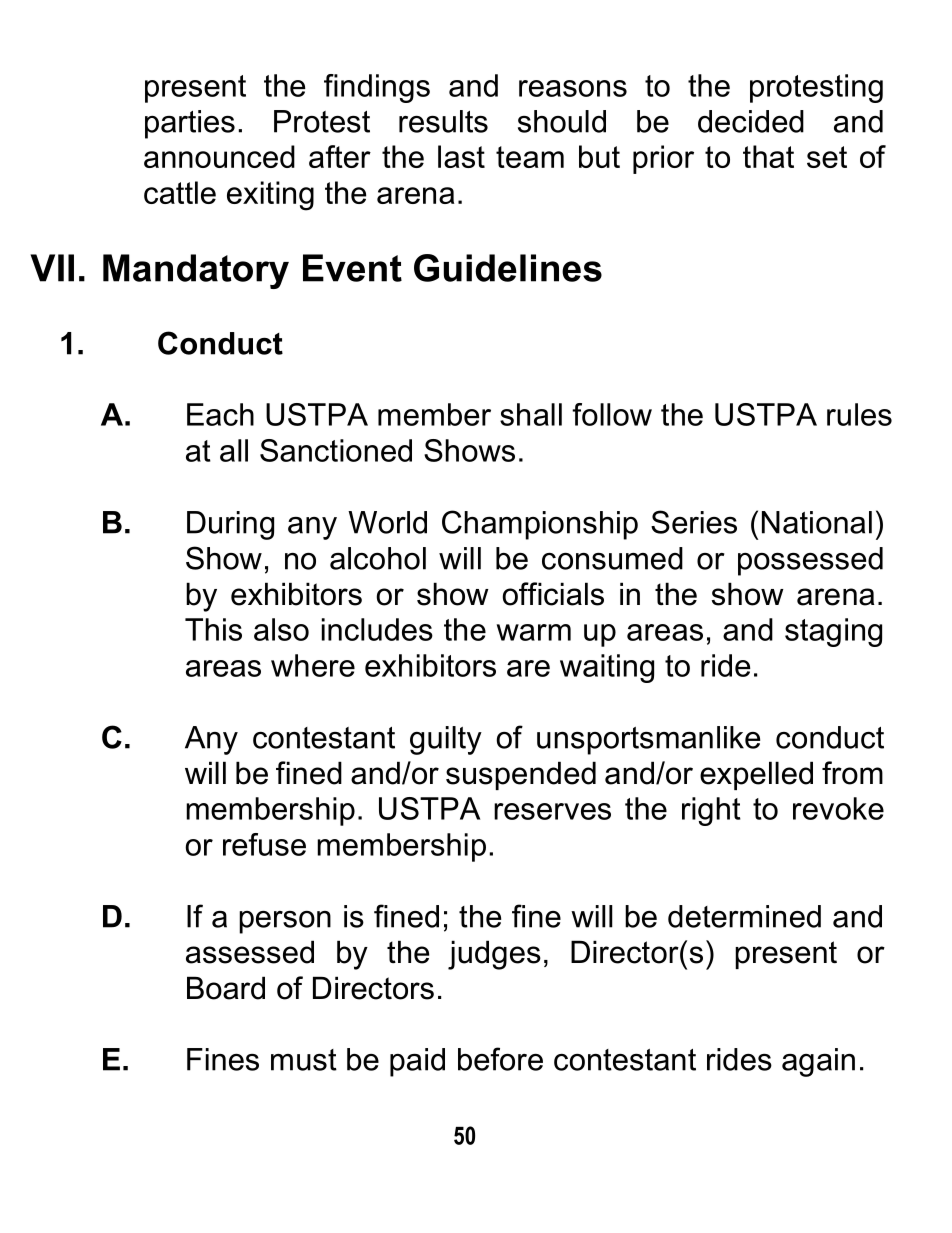 This screenshot has height=1233, width=952. I want to click on paid, so click(417, 1062).
